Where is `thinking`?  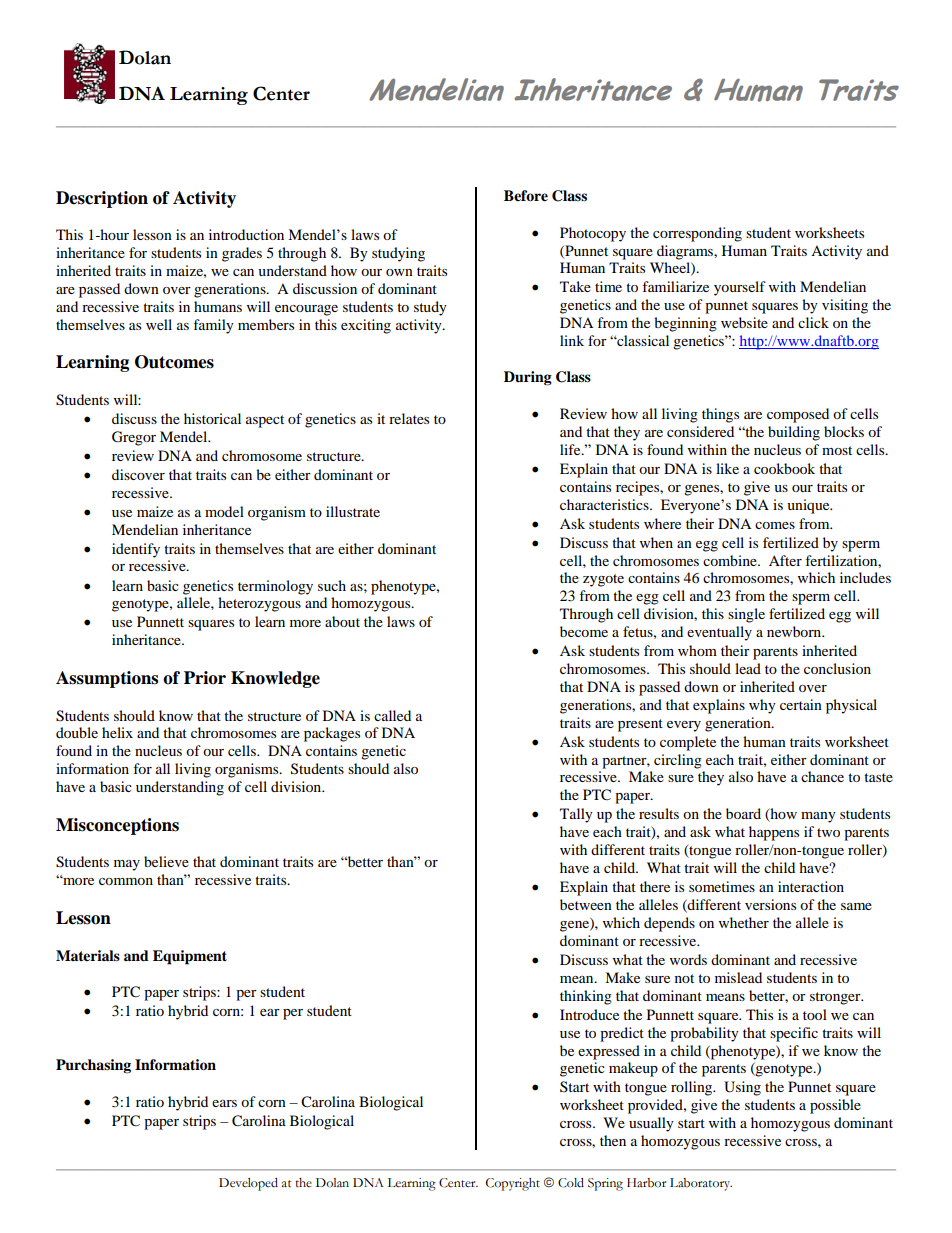
thinking is located at coordinates (586, 997).
